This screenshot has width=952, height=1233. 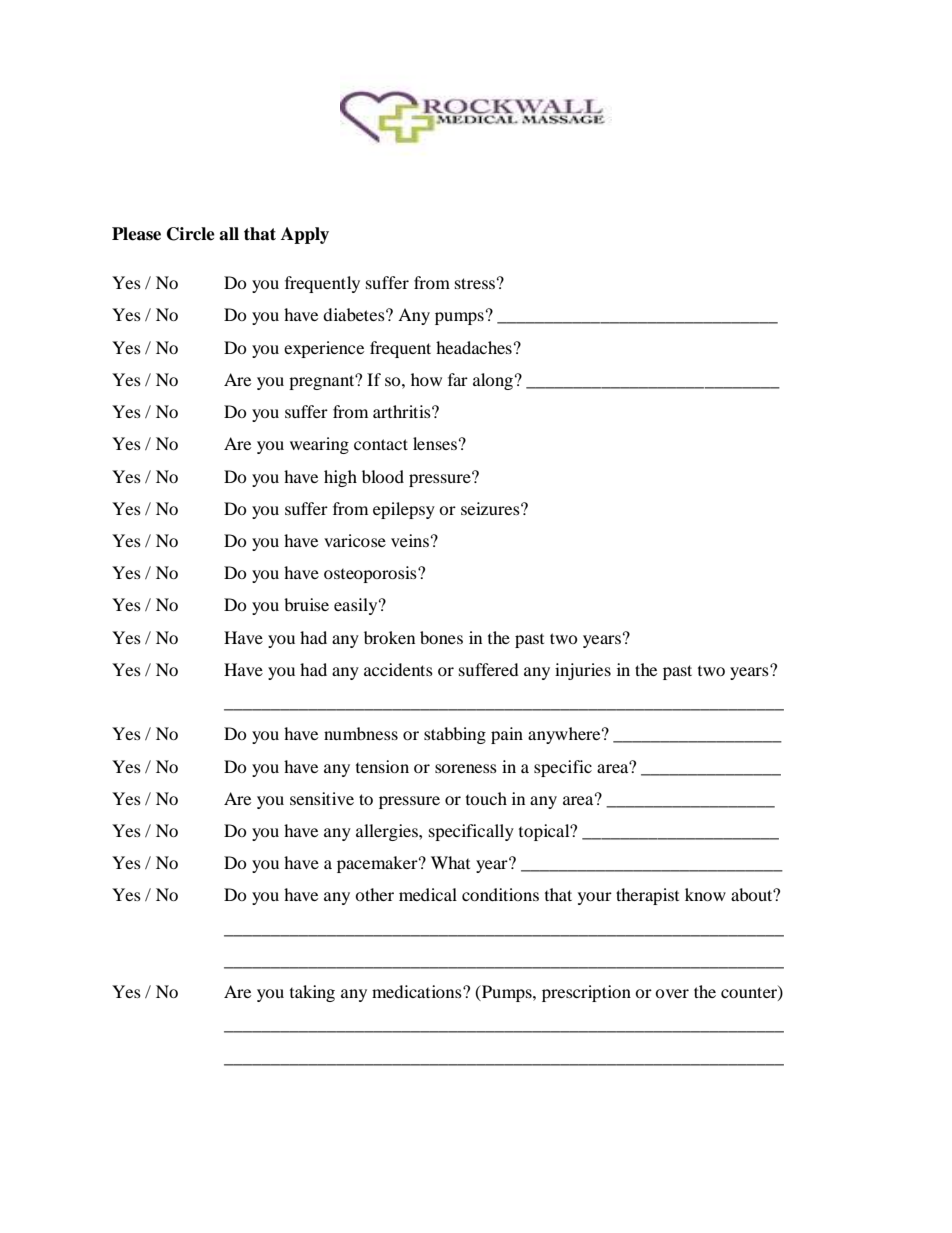 I want to click on bruise, so click(x=306, y=604).
